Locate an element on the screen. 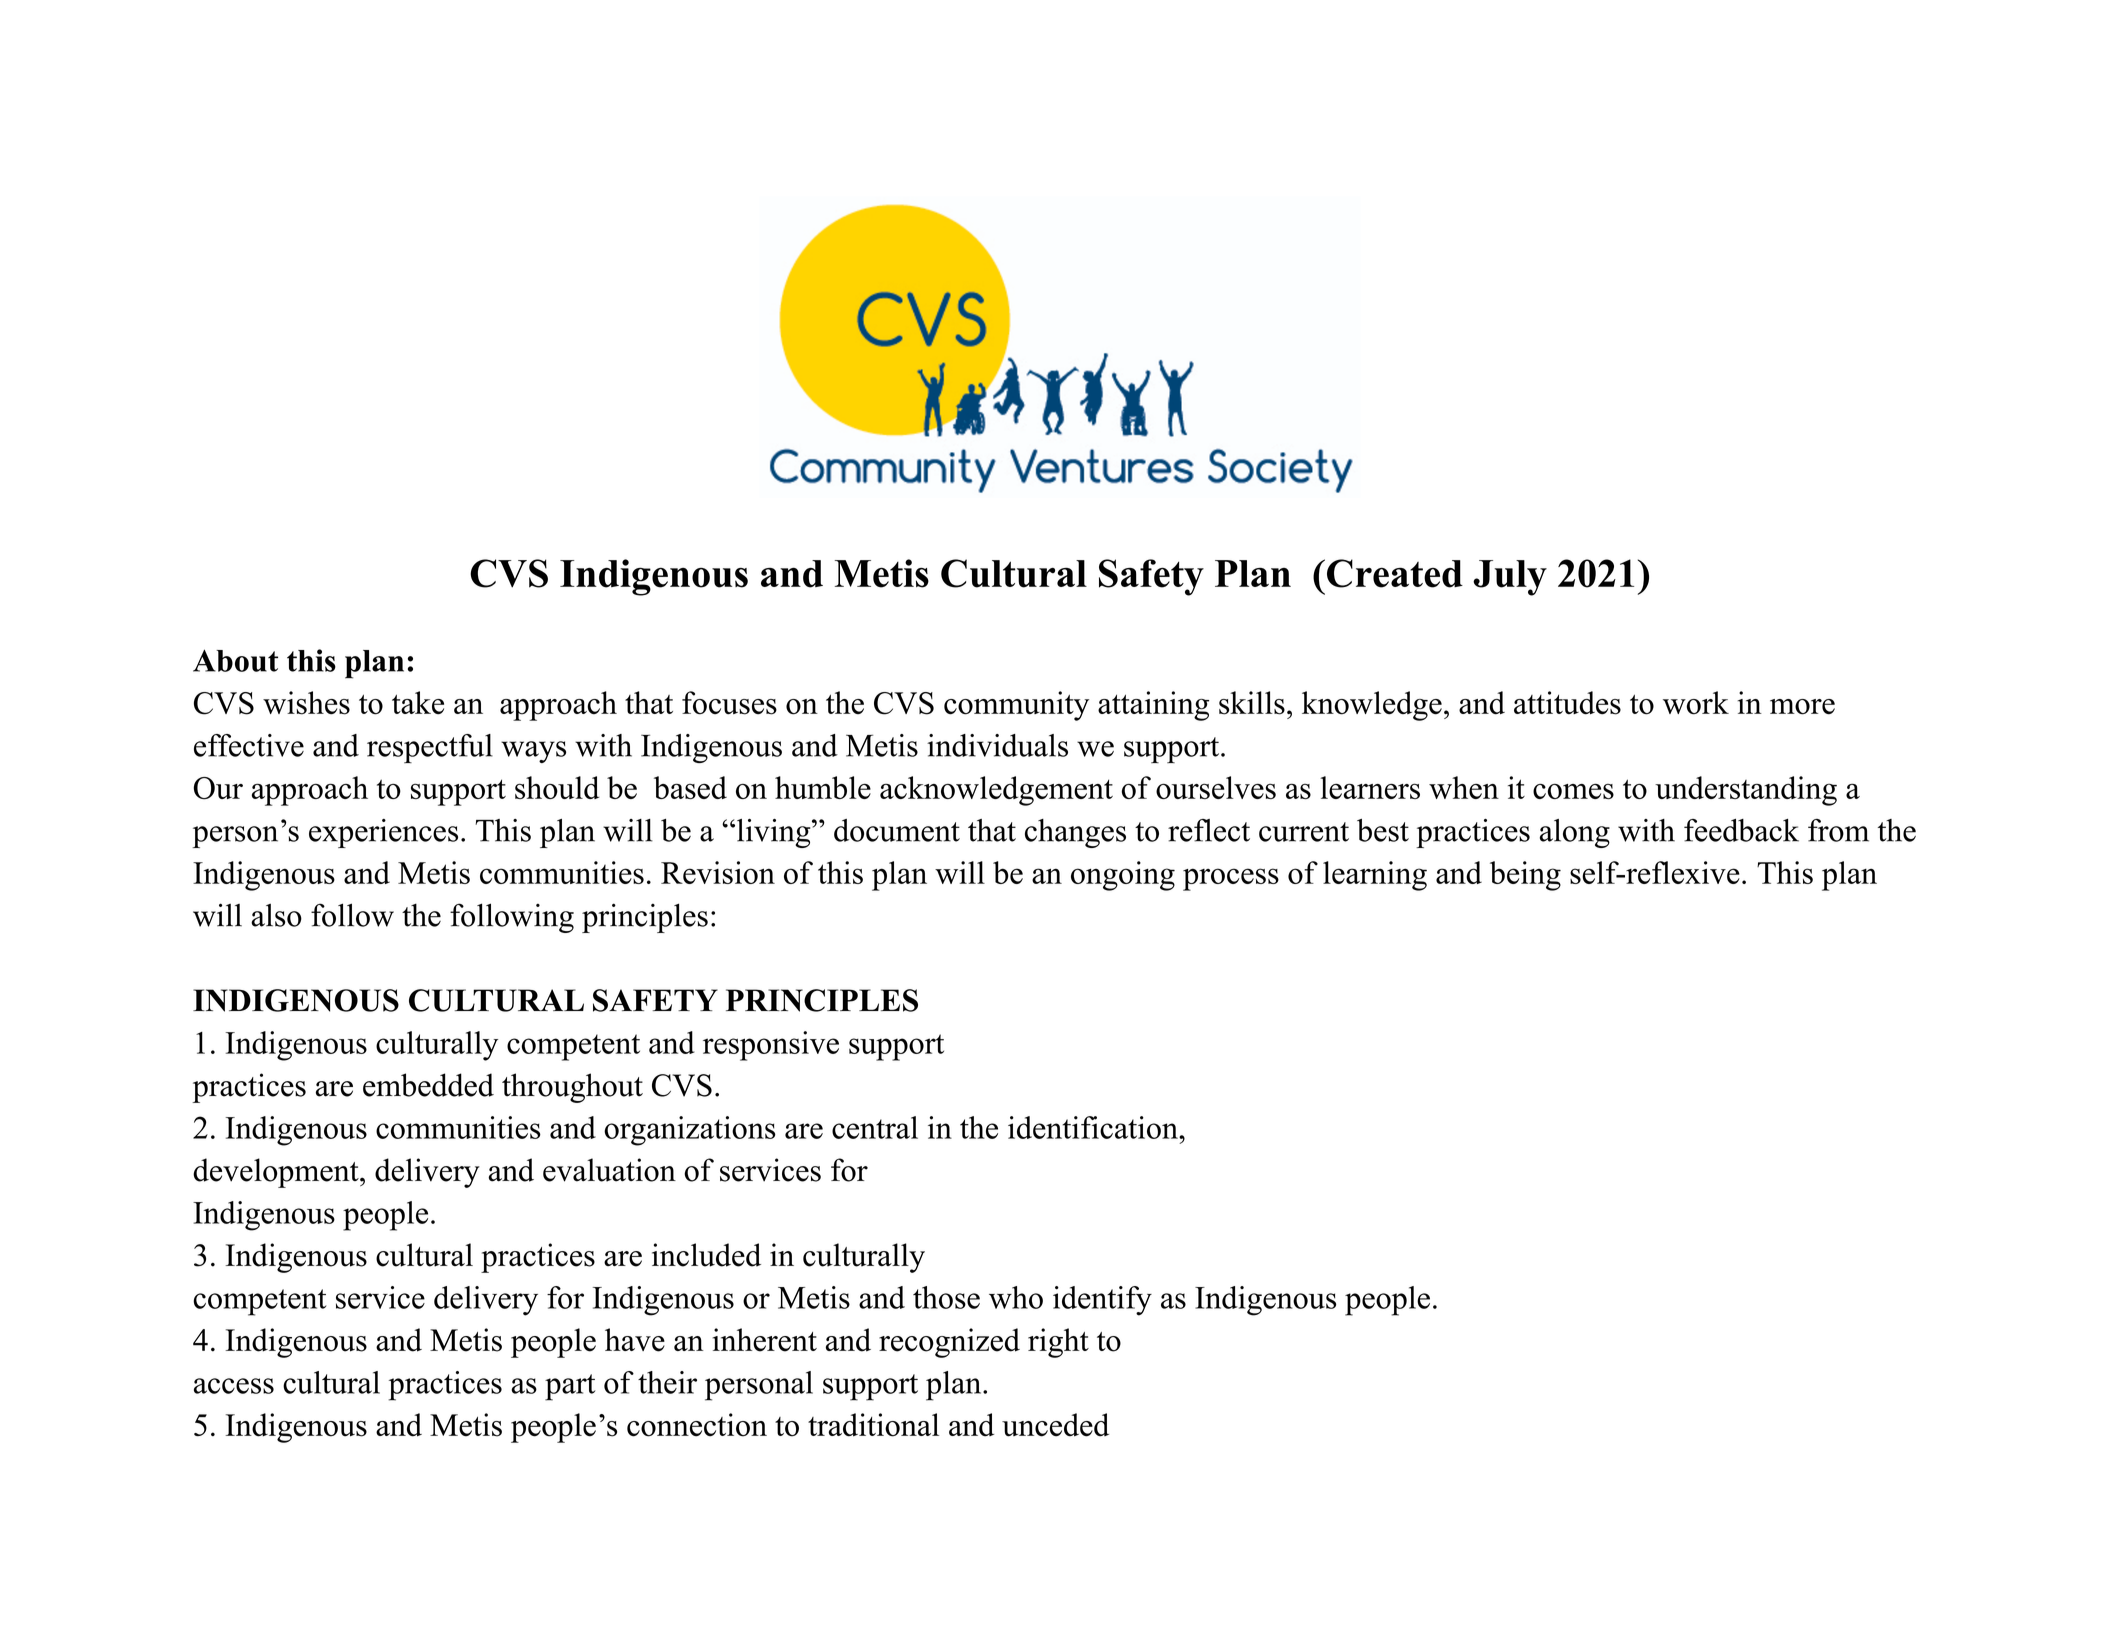 The height and width of the screenshot is (1638, 2120). ongoing is located at coordinates (1123, 876).
